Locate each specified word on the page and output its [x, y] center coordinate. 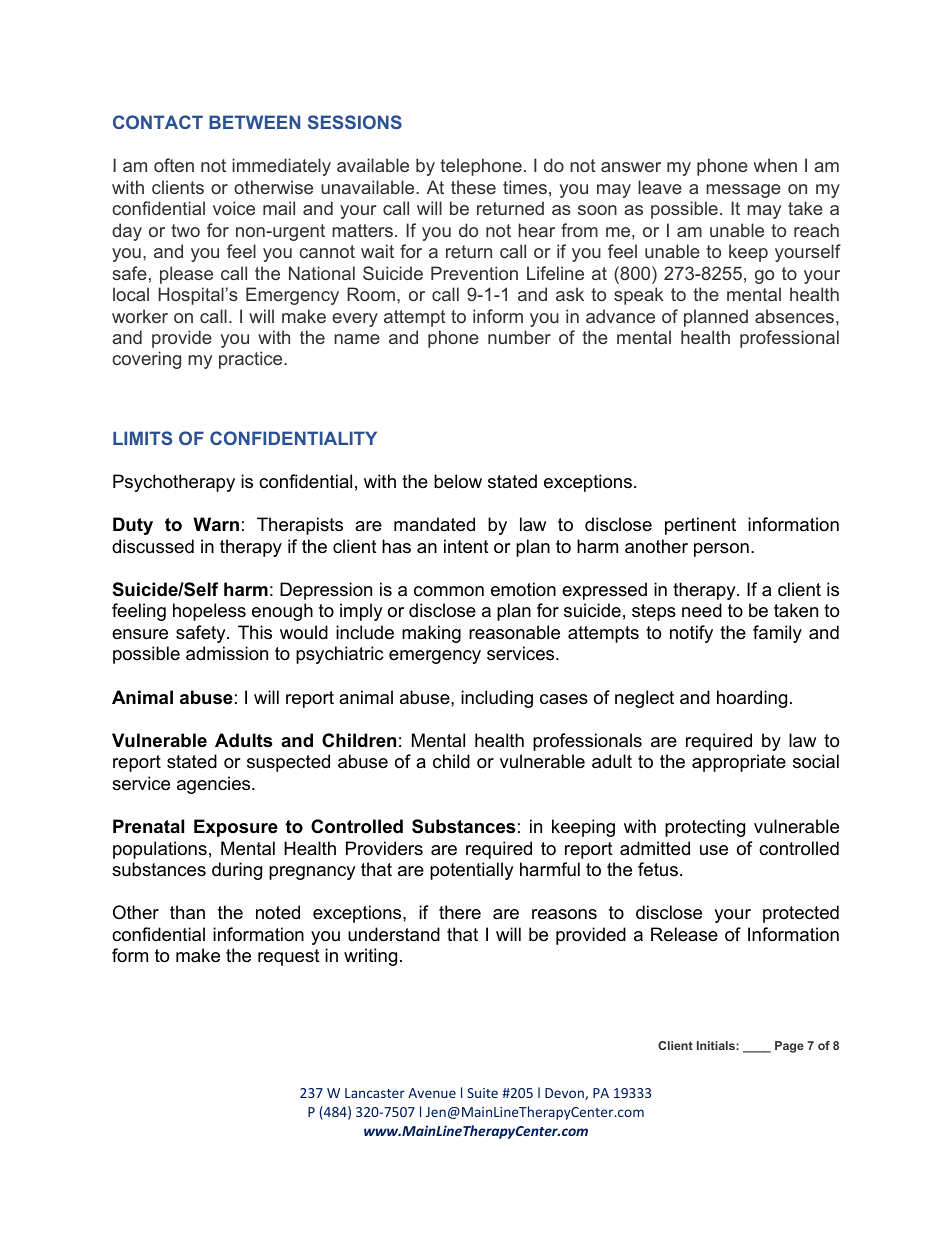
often [174, 165]
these [473, 187]
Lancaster [375, 1093]
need [702, 610]
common [449, 591]
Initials [717, 1045]
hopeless [209, 612]
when [775, 165]
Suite [482, 1093]
